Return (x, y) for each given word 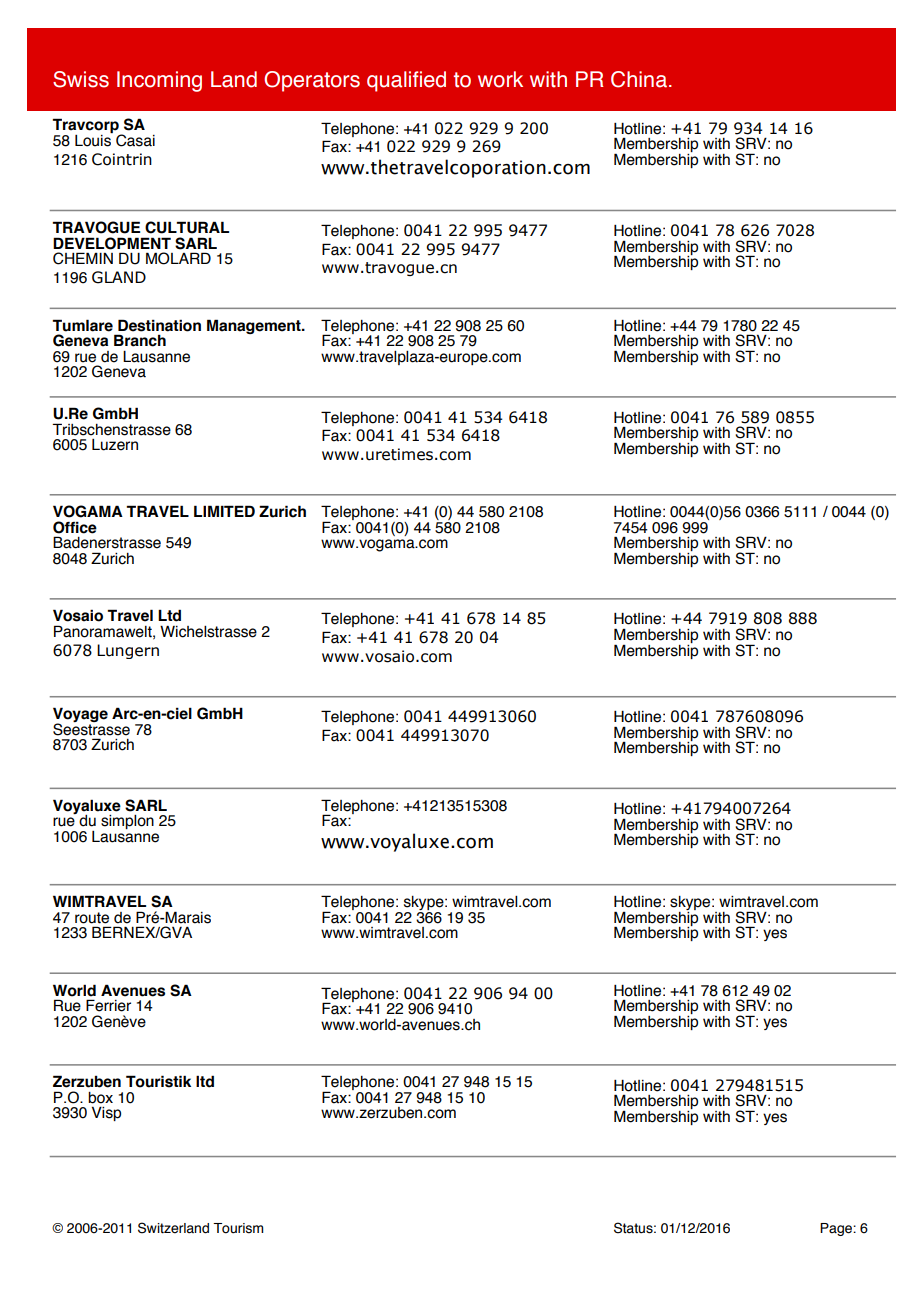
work (500, 79)
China (639, 79)
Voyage (80, 716)
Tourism (238, 1228)
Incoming (159, 81)
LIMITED (224, 511)
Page (837, 1229)
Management (255, 326)
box (100, 1098)
